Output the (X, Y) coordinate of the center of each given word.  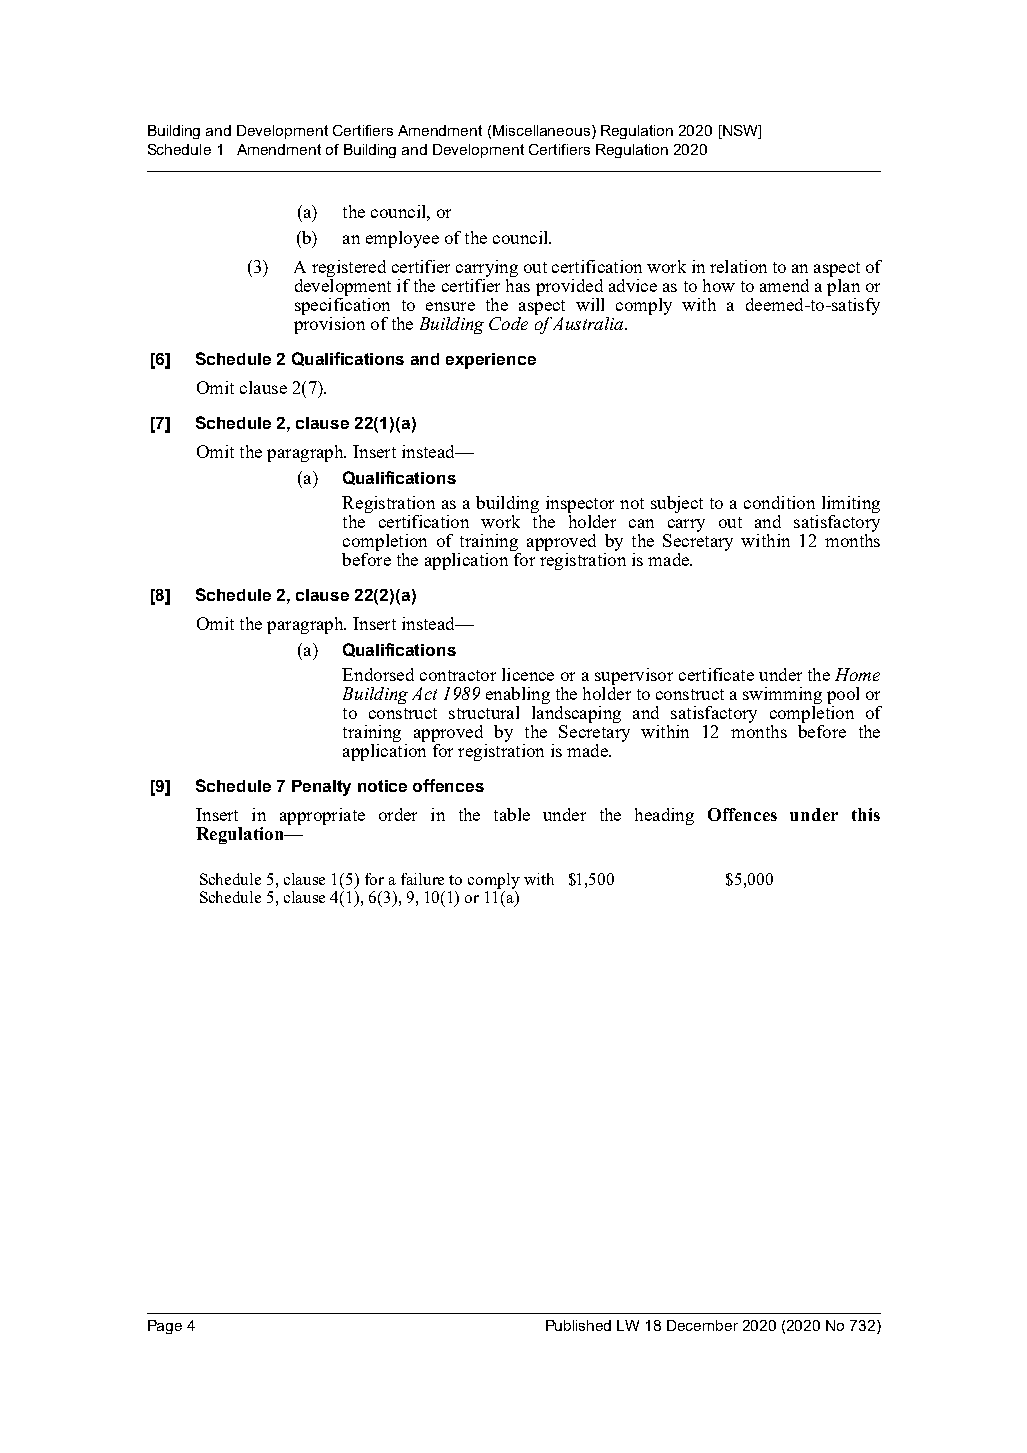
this (866, 814)
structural (484, 712)
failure (422, 879)
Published (578, 1325)
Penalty (321, 788)
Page (165, 1327)
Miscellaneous (541, 130)
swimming (782, 697)
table (512, 814)
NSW (740, 130)
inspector (580, 506)
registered (349, 270)
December (702, 1325)
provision (329, 324)
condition (779, 502)
